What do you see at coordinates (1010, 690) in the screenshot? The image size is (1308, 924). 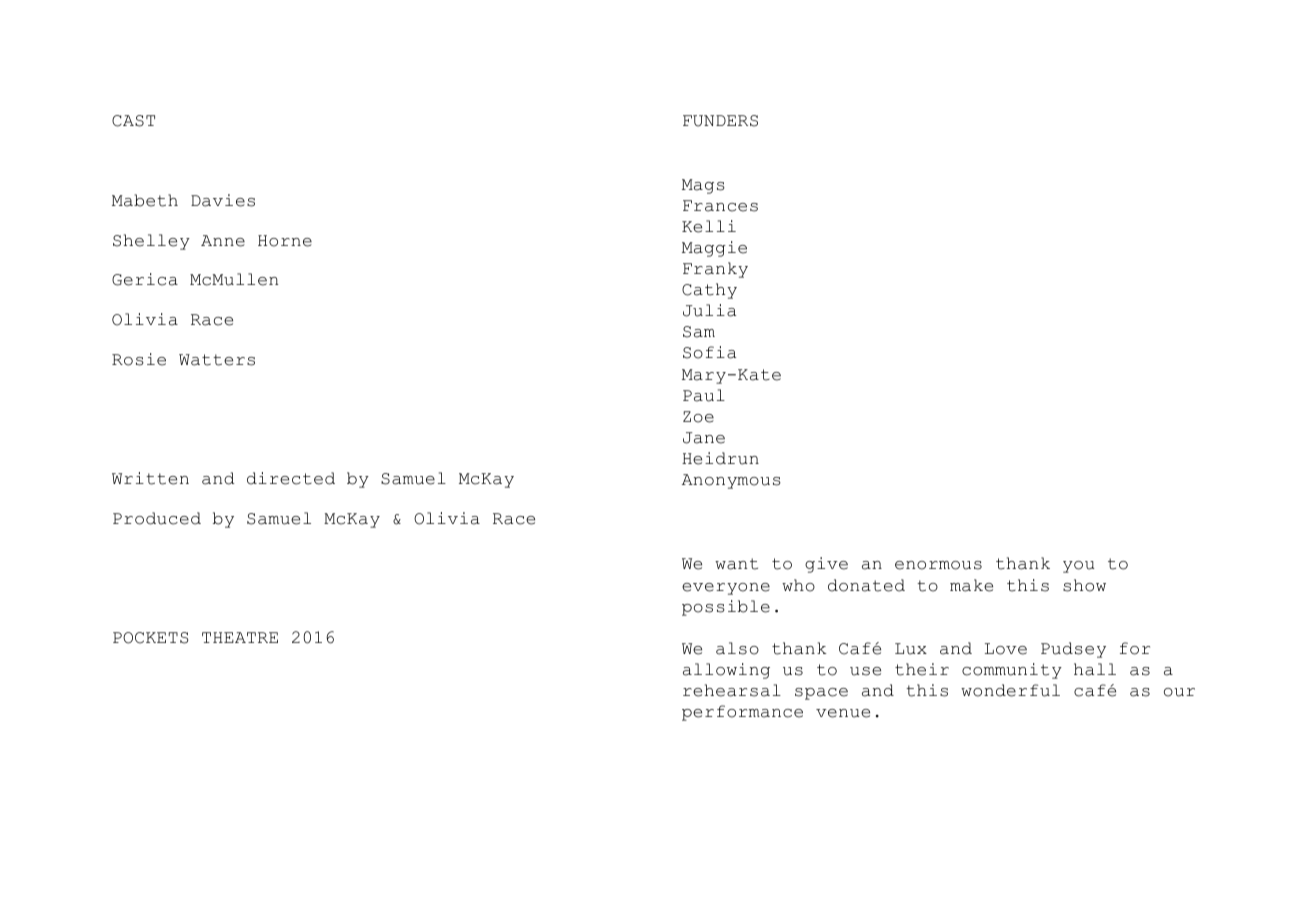 I see `wonderful` at bounding box center [1010, 690].
